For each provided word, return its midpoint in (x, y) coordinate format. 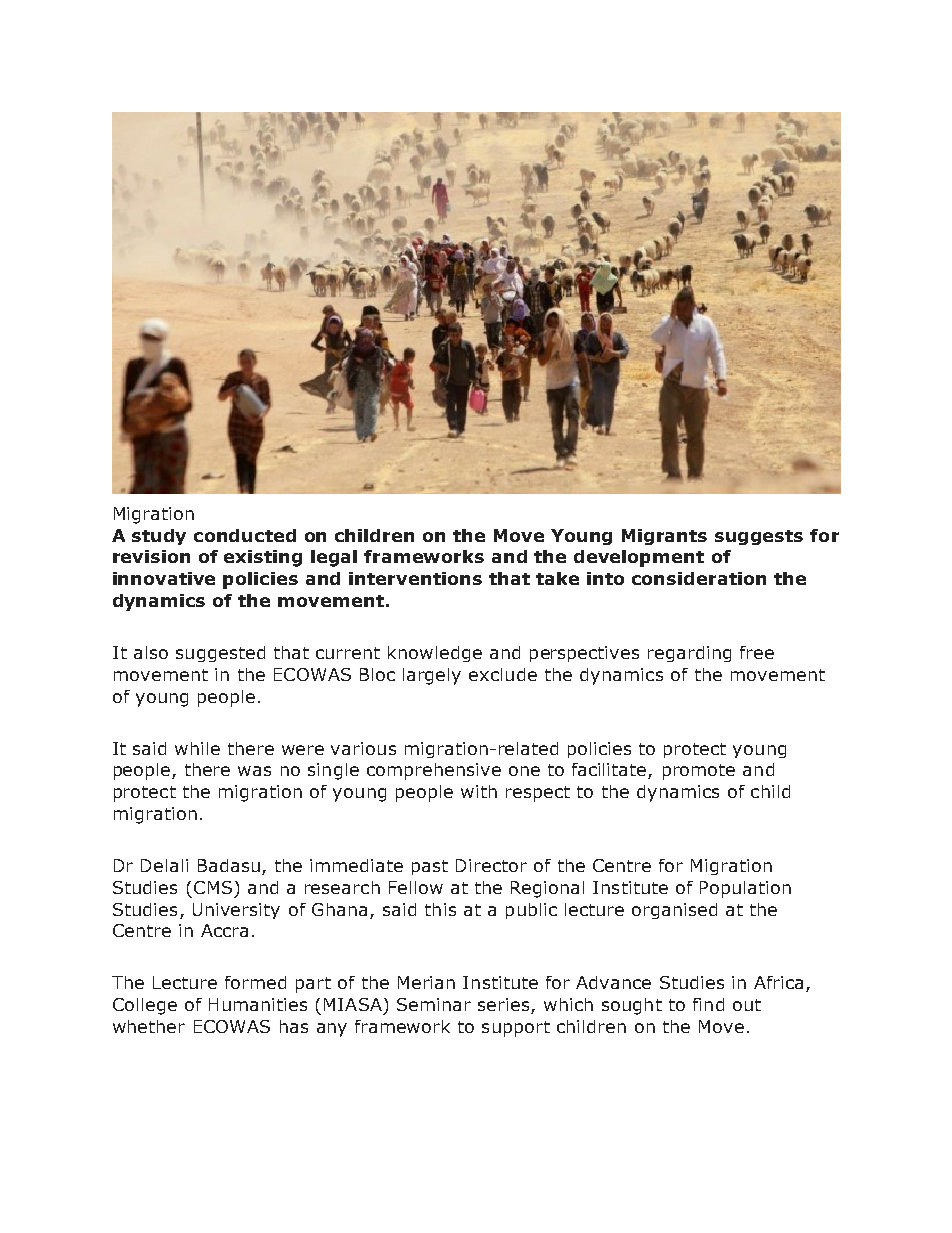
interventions (415, 578)
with (479, 791)
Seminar (434, 1004)
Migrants (664, 537)
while (197, 748)
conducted (245, 535)
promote (699, 772)
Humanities (258, 1004)
